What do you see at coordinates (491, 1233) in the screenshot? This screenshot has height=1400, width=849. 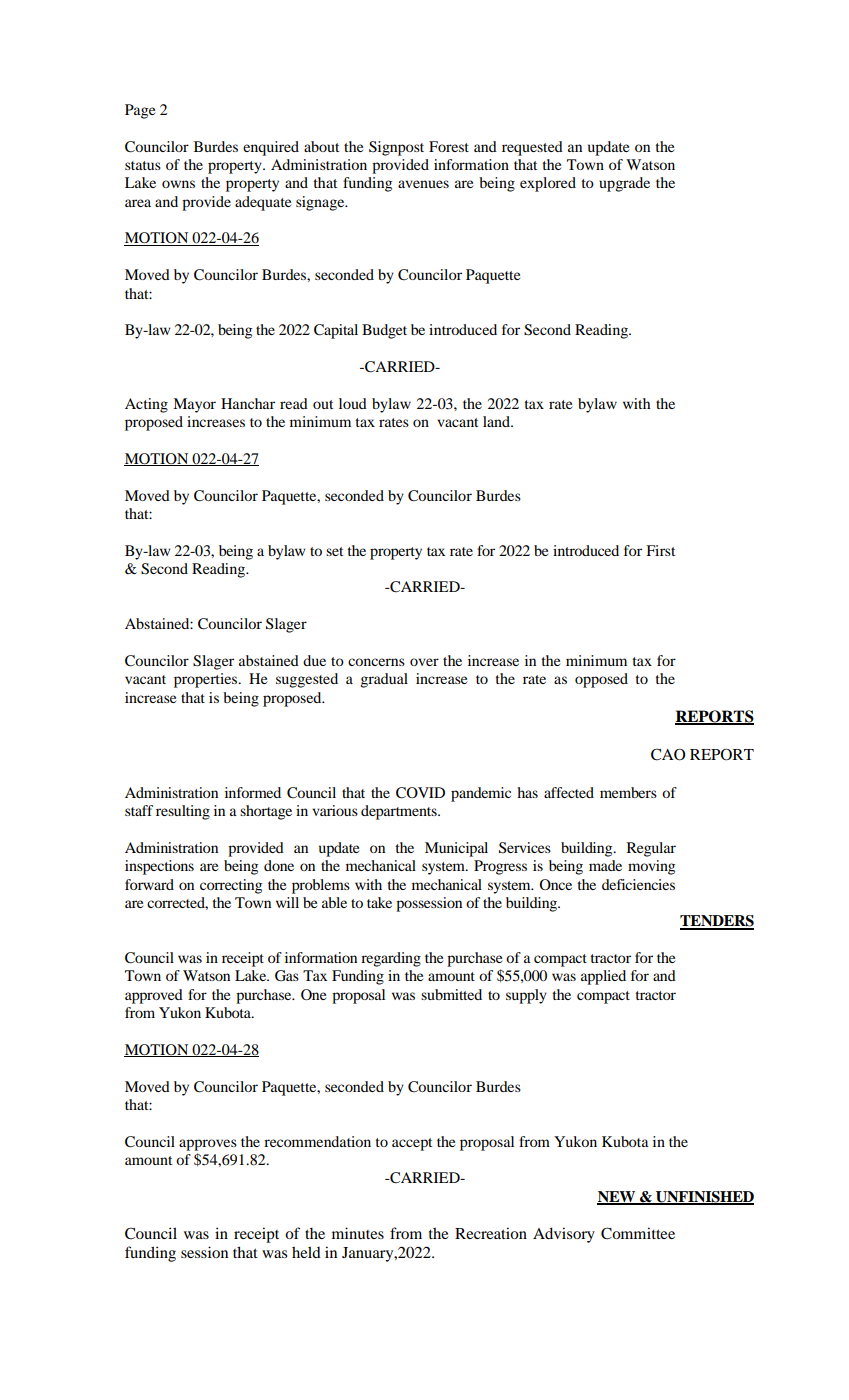 I see `Recreation` at bounding box center [491, 1233].
